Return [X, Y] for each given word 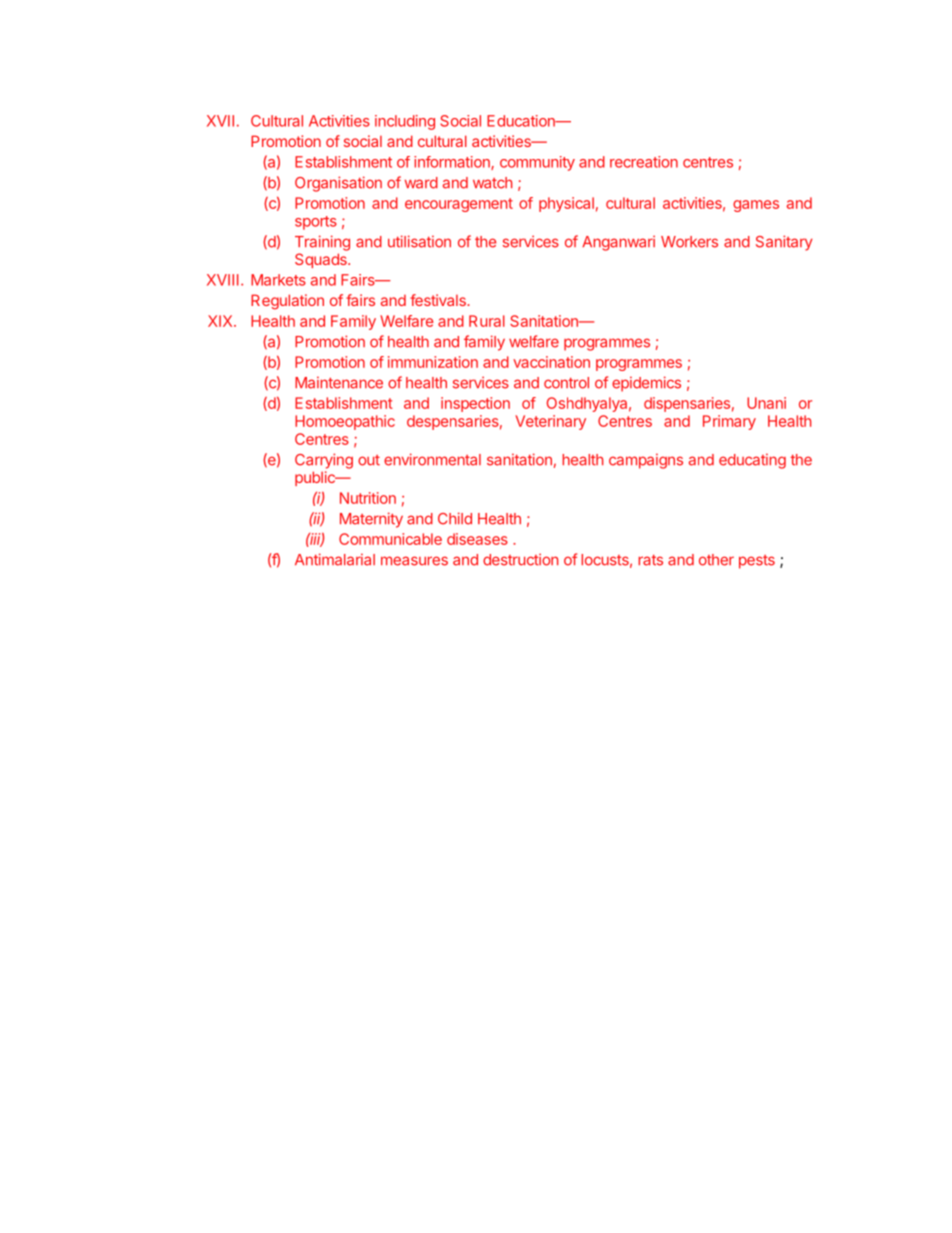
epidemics [646, 384]
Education [522, 121]
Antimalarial [335, 559]
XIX [221, 321]
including [405, 122]
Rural [487, 321]
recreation [644, 162]
